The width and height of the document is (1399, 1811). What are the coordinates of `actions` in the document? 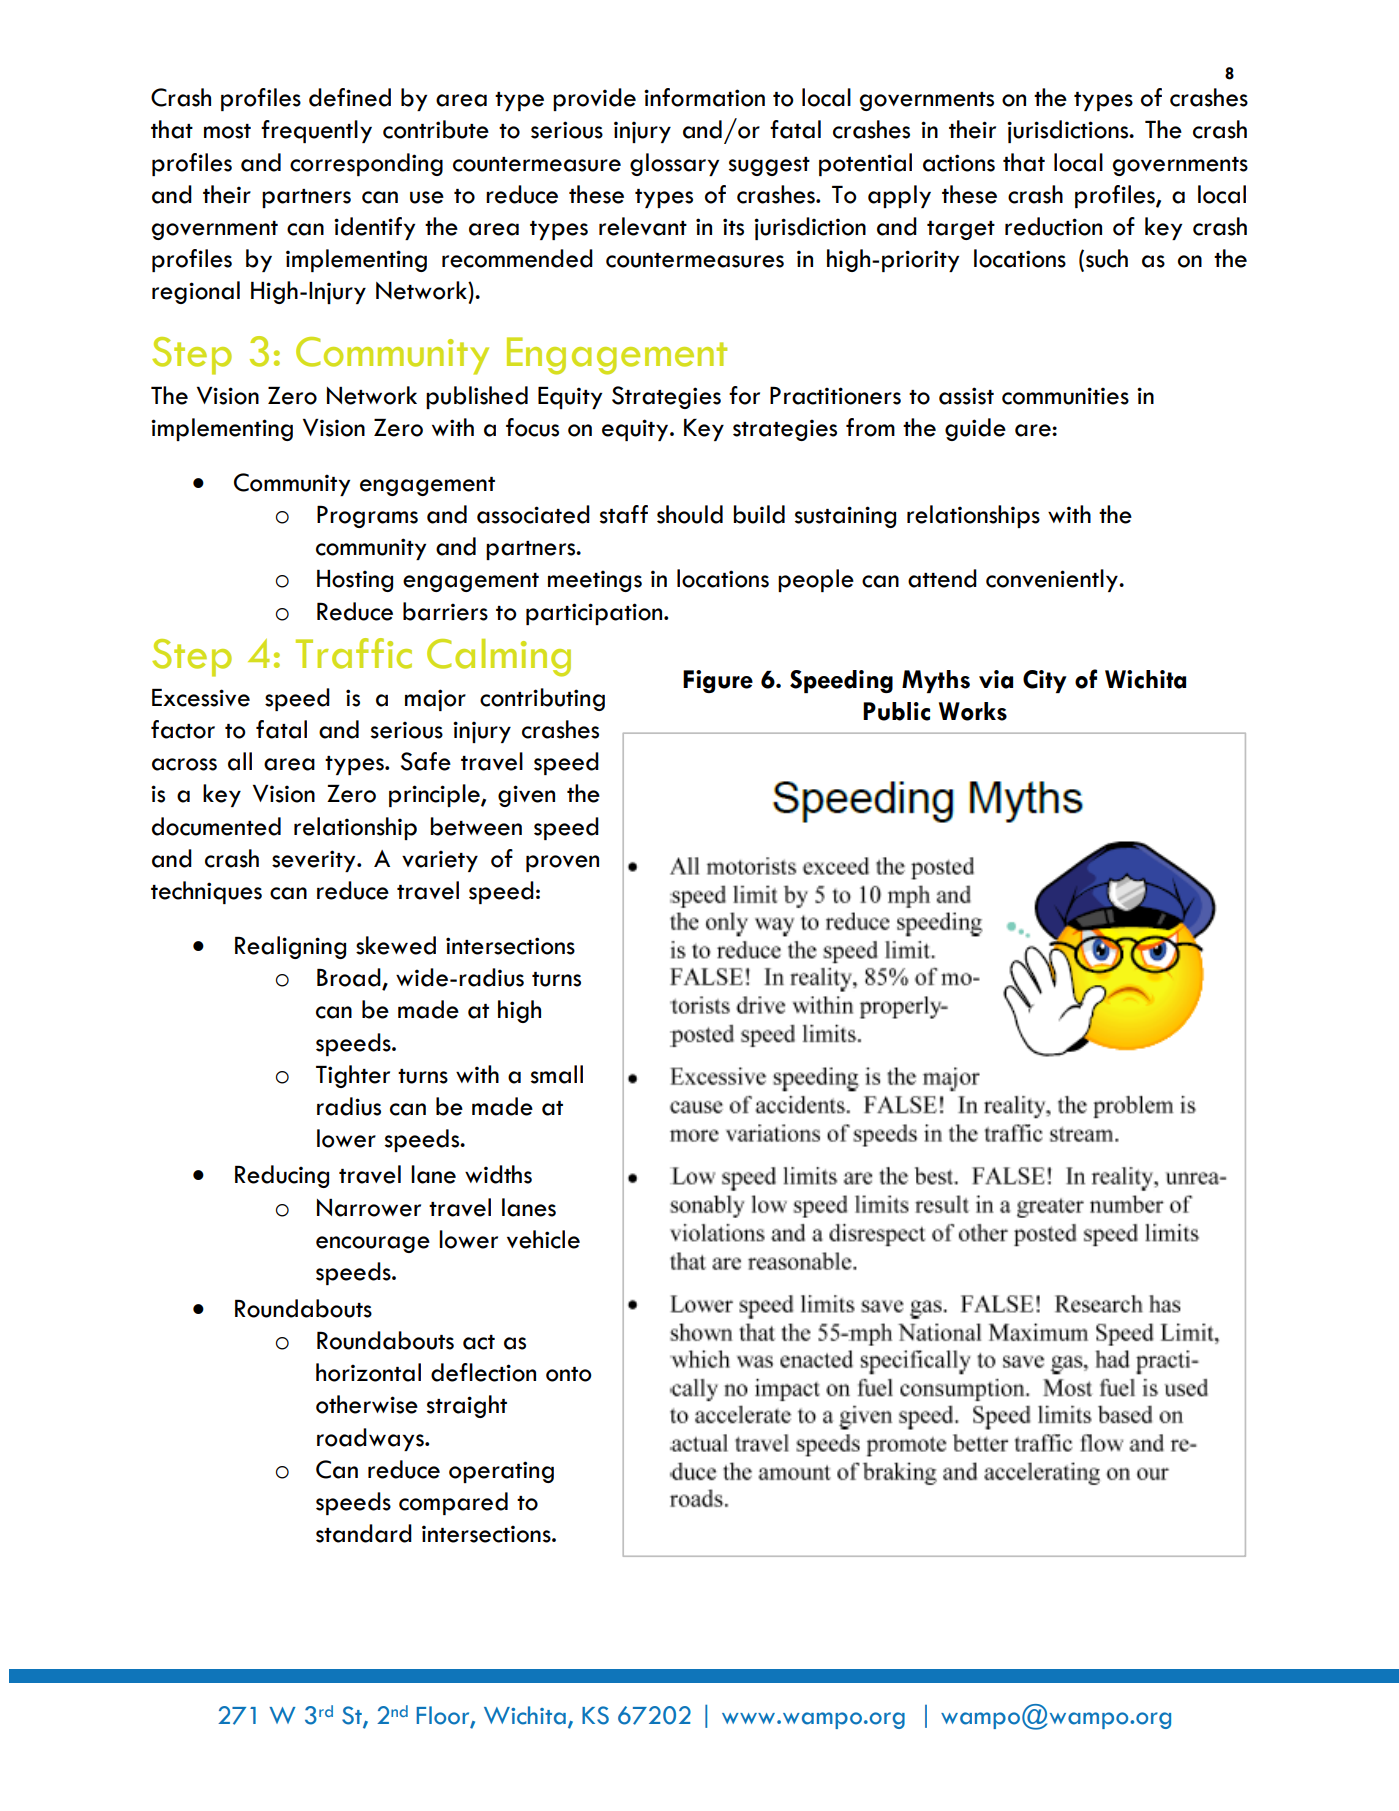 It's located at (959, 163).
